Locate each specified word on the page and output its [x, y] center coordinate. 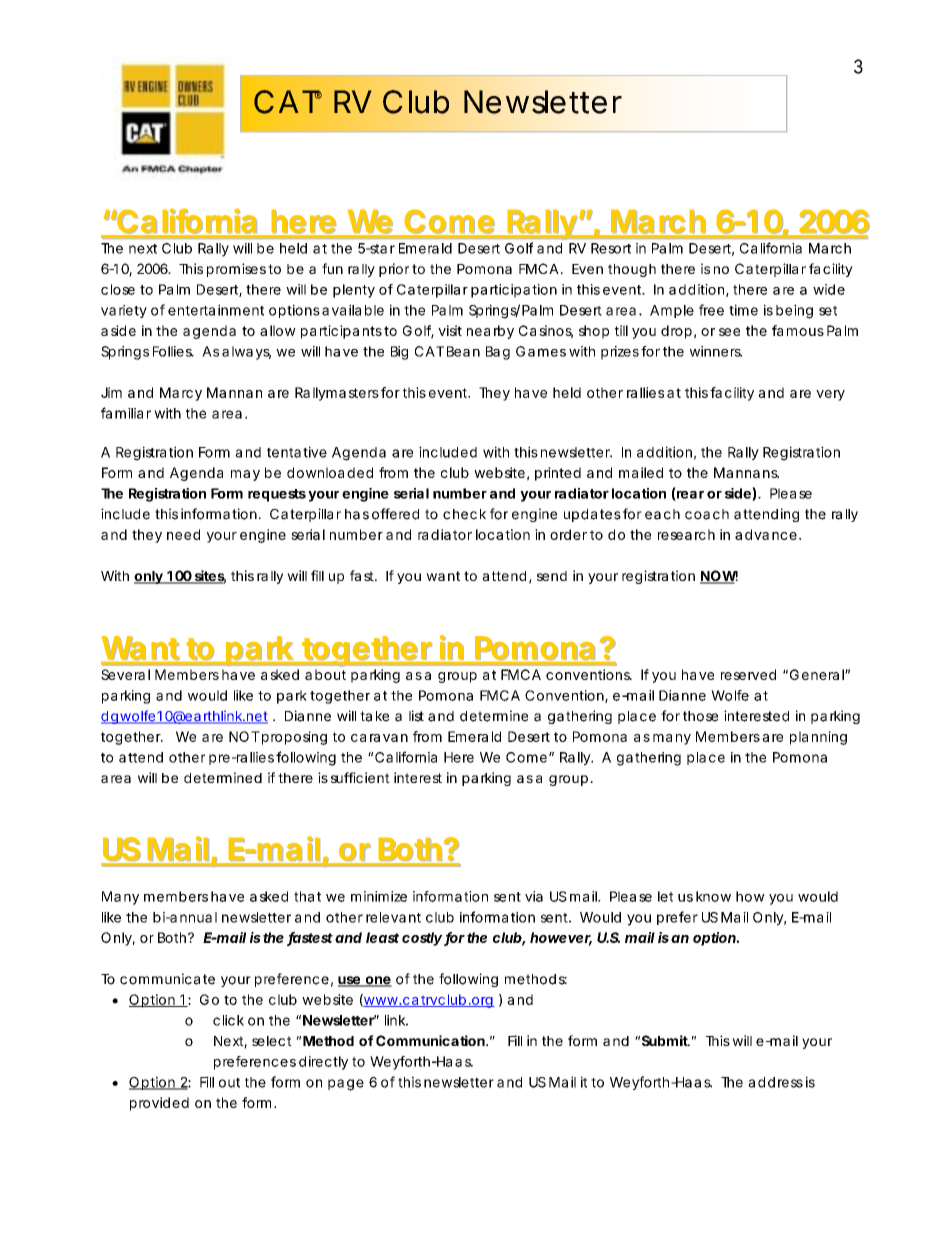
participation [514, 291]
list [416, 716]
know [713, 896]
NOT [244, 736]
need [183, 534]
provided [159, 1104]
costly [422, 939]
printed [558, 474]
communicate [167, 979]
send [552, 576]
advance [766, 534]
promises [236, 270]
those [700, 716]
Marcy [181, 394]
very [830, 395]
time [743, 310]
